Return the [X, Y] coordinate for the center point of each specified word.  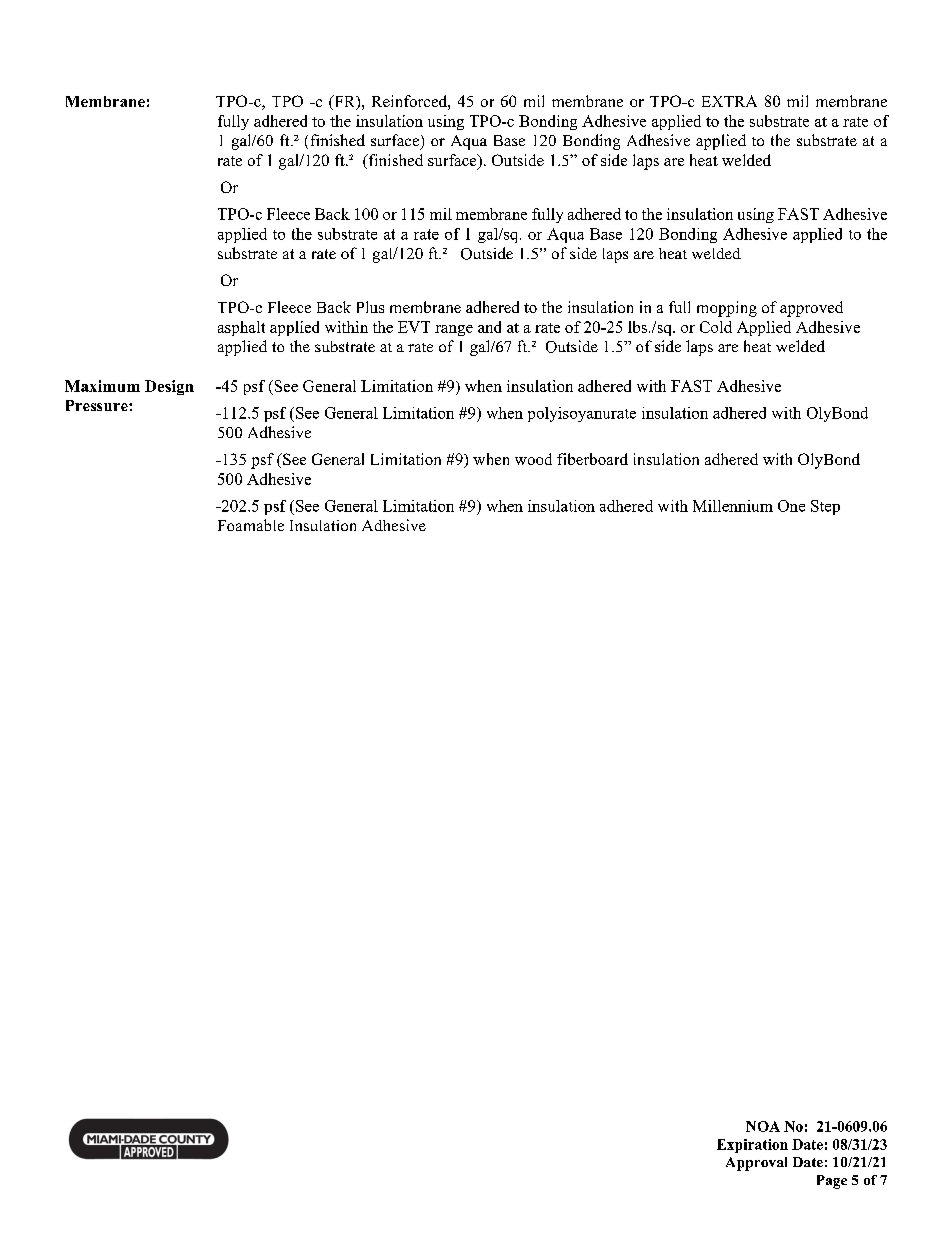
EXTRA [729, 101]
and [489, 327]
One [791, 506]
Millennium [733, 506]
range [454, 330]
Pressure [98, 405]
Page [832, 1182]
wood [533, 459]
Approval [756, 1164]
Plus [370, 307]
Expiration [752, 1146]
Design [169, 387]
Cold [716, 327]
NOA [763, 1126]
